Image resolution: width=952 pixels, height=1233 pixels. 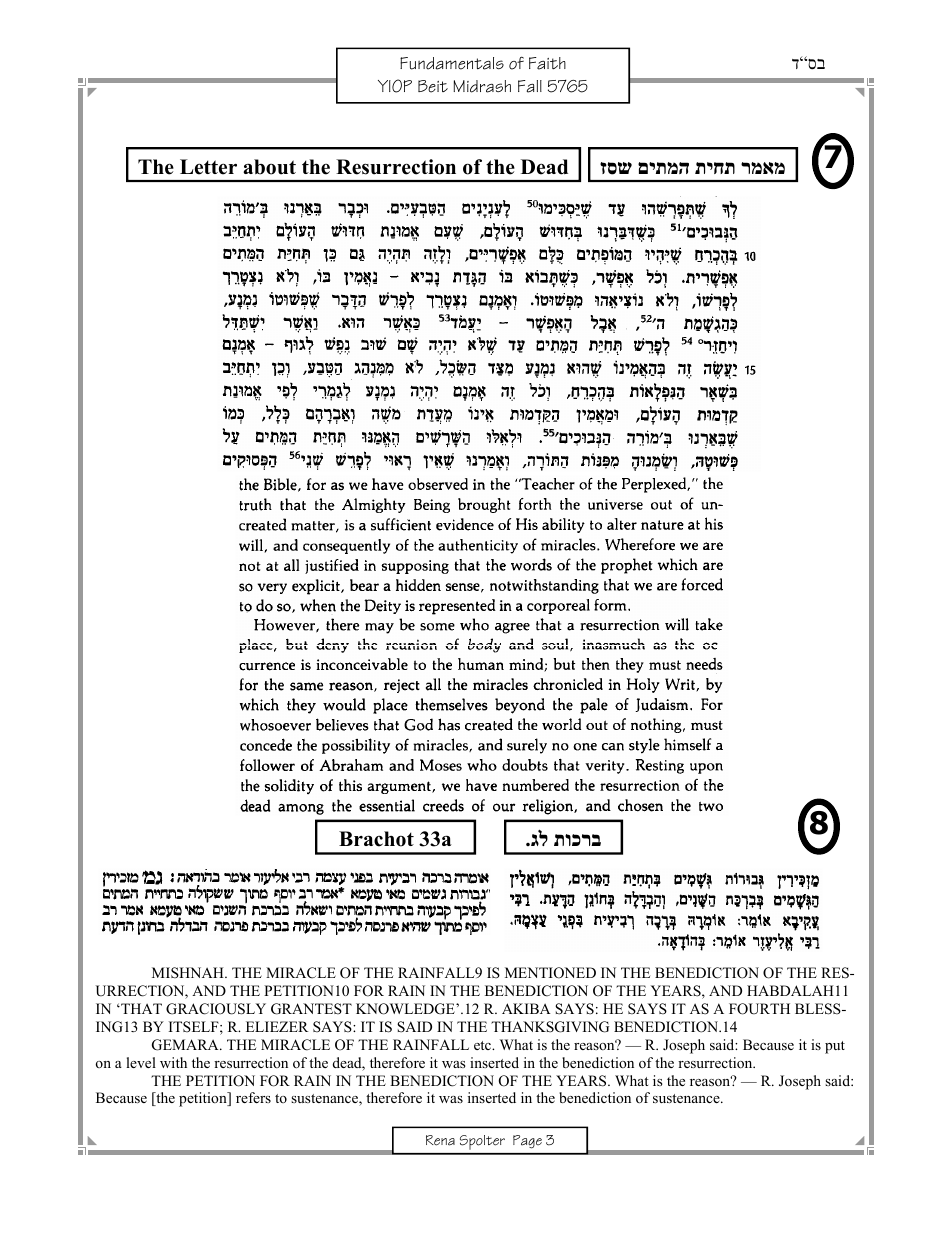 I want to click on FOURTH, so click(x=759, y=1009).
